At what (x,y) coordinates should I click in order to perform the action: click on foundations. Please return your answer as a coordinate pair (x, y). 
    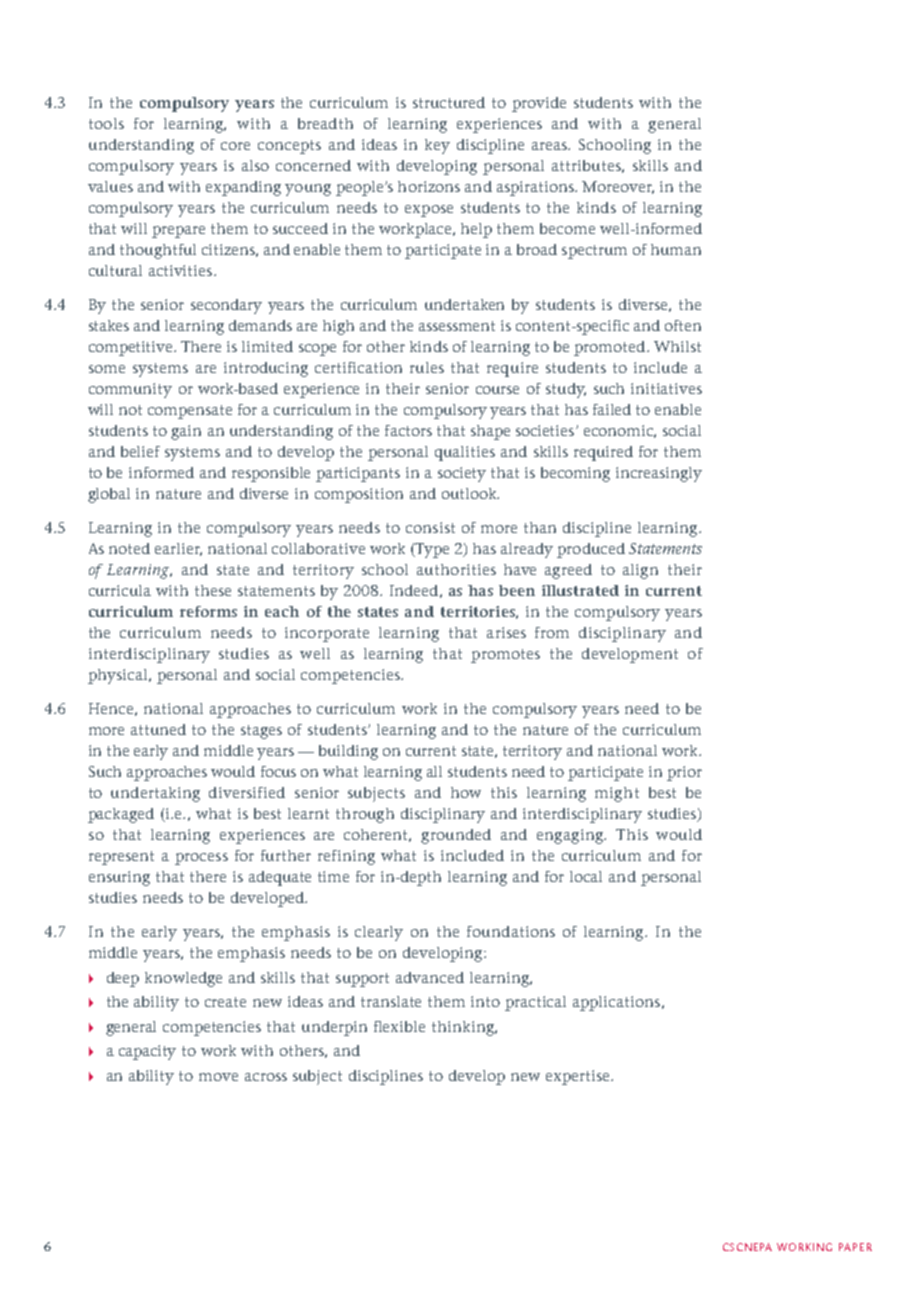
    Looking at the image, I should click on (511, 931).
